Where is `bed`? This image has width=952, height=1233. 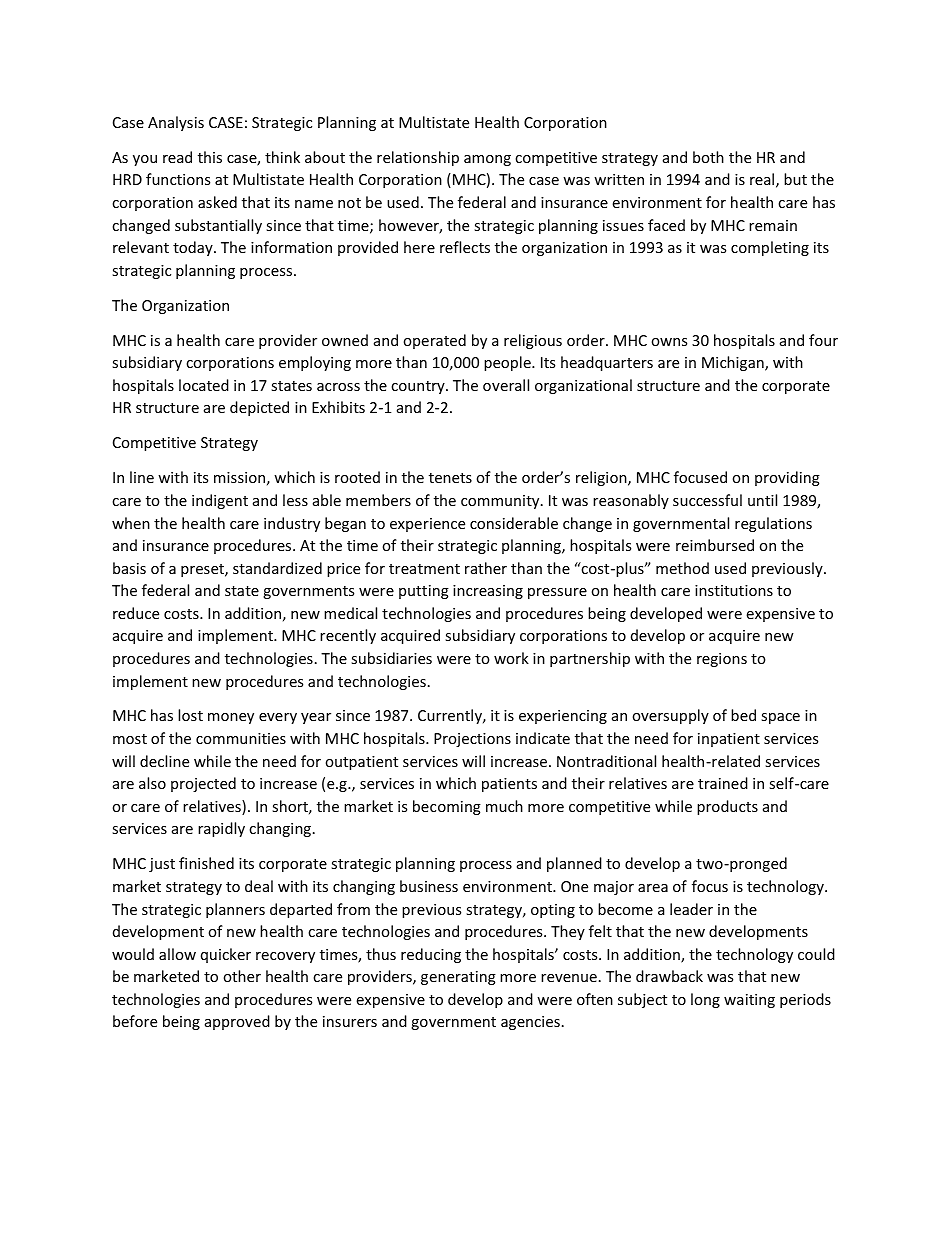
bed is located at coordinates (743, 715).
